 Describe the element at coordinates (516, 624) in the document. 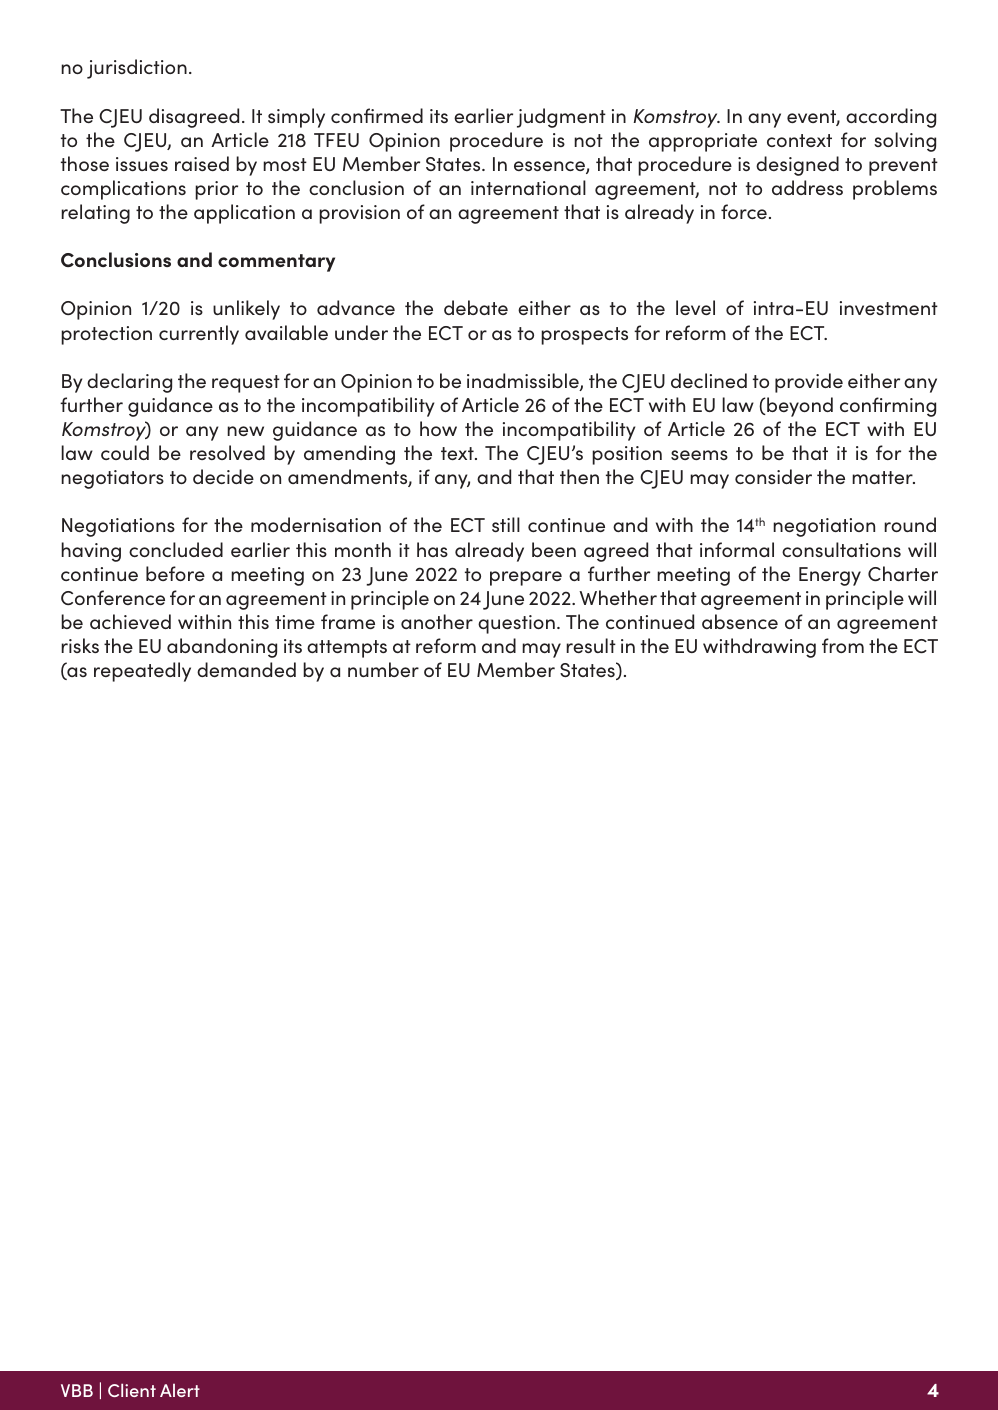

I see `question` at that location.
